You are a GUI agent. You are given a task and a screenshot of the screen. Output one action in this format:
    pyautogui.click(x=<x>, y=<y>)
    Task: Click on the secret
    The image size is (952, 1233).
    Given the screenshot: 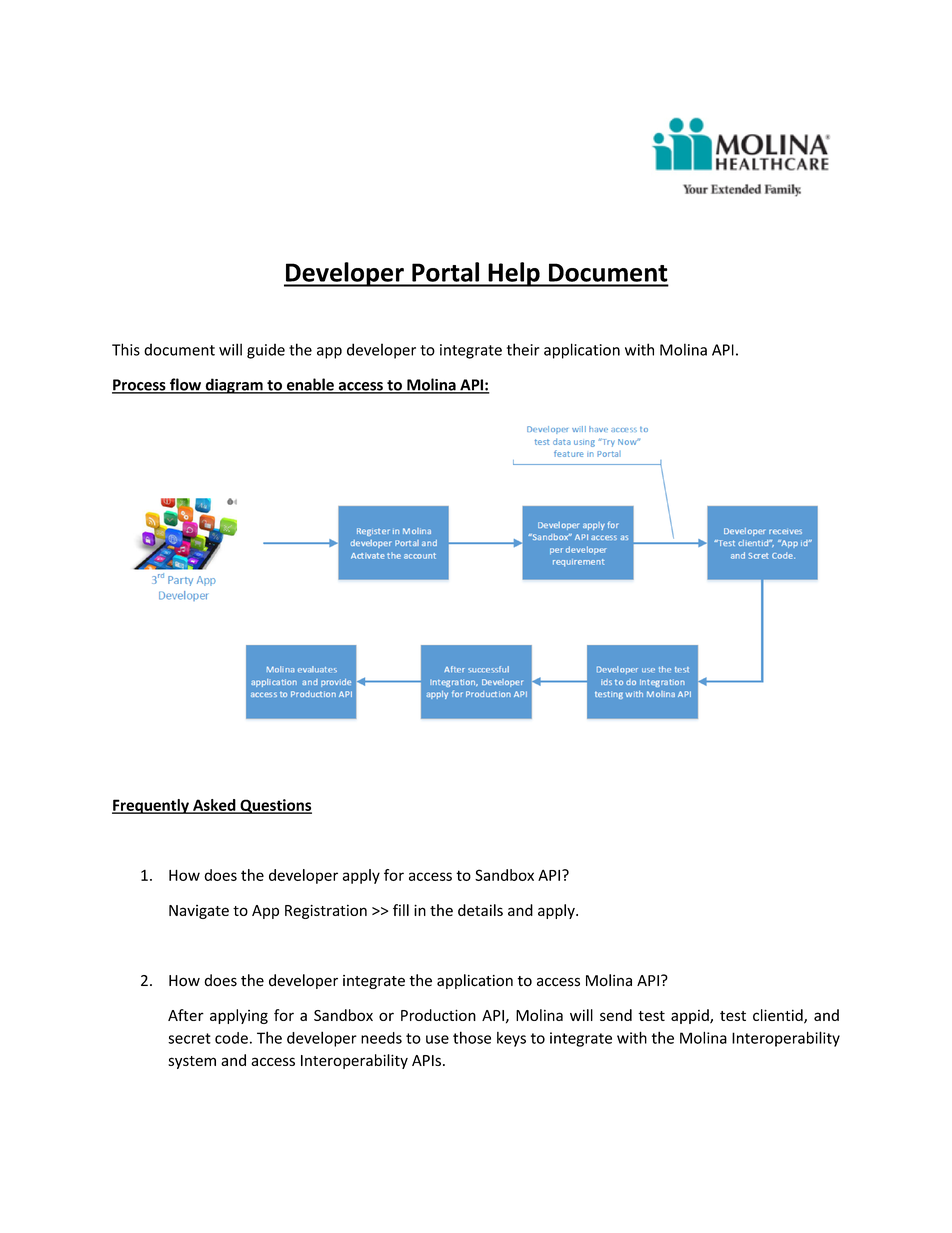 What is the action you would take?
    pyautogui.click(x=189, y=1038)
